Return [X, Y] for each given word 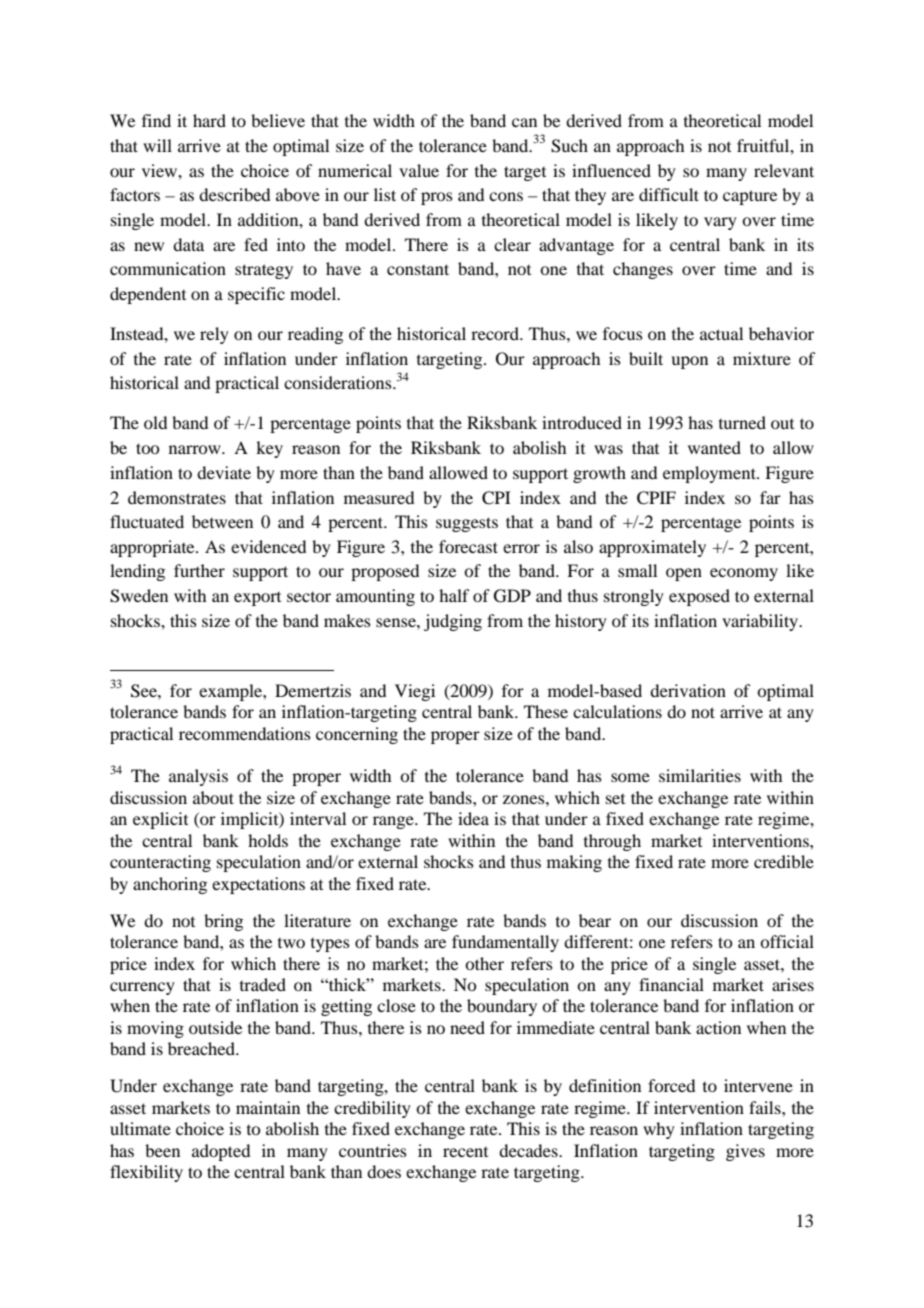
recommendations [245, 733]
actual [721, 333]
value [419, 170]
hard [209, 120]
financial [671, 984]
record [496, 333]
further [199, 570]
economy [744, 574]
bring [223, 922]
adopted [221, 1152]
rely [214, 335]
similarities [700, 775]
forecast [468, 546]
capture [750, 197]
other [484, 963]
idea [473, 818]
